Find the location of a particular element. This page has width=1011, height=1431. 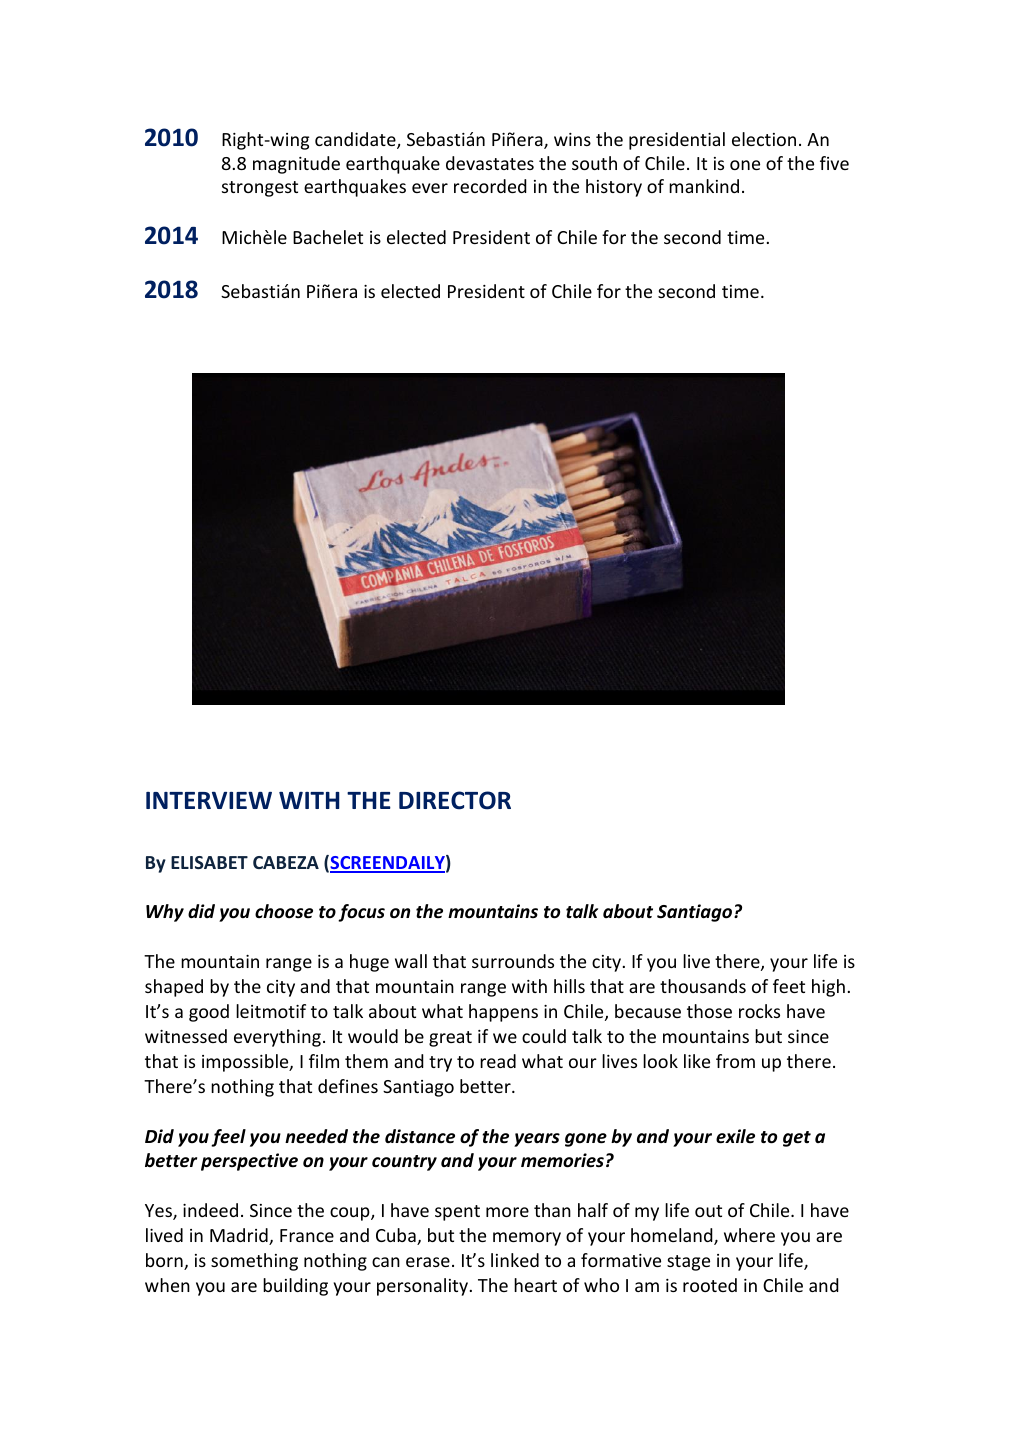

devastates is located at coordinates (490, 163).
